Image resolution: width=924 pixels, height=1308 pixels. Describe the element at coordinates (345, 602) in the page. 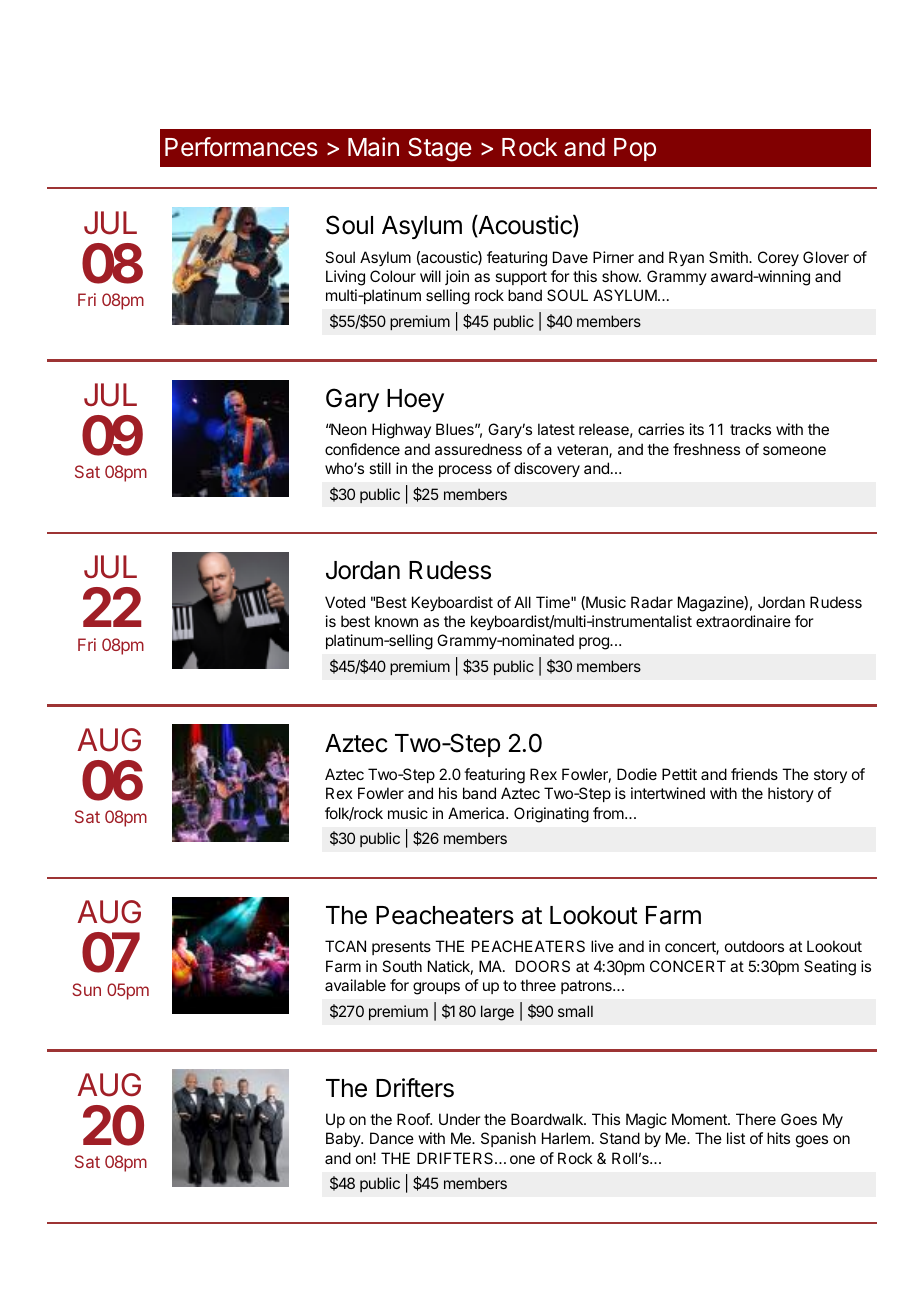

I see `Voted` at that location.
